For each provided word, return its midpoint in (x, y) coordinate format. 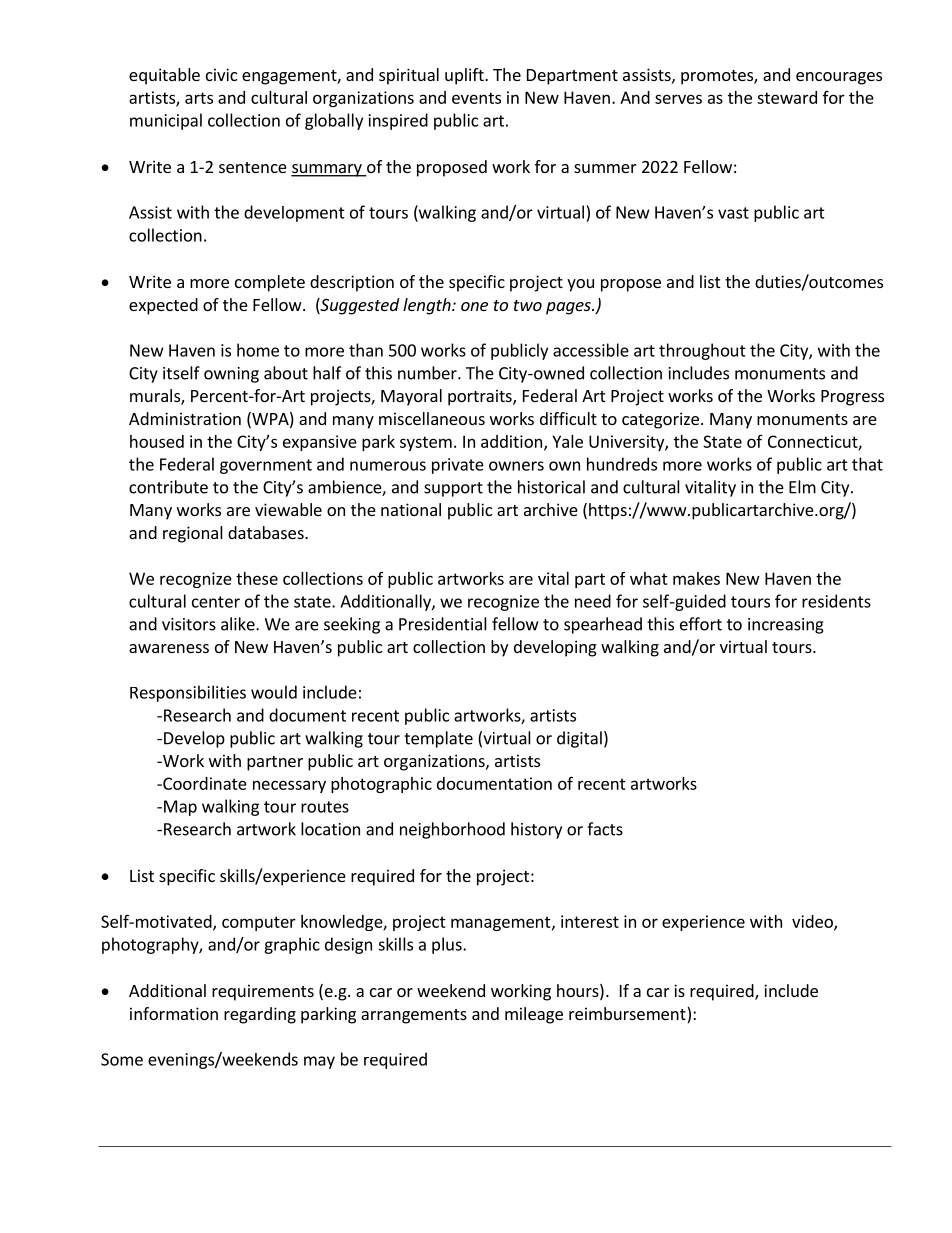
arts (199, 98)
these (257, 578)
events (476, 98)
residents (836, 601)
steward (787, 97)
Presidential (443, 624)
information (174, 1013)
